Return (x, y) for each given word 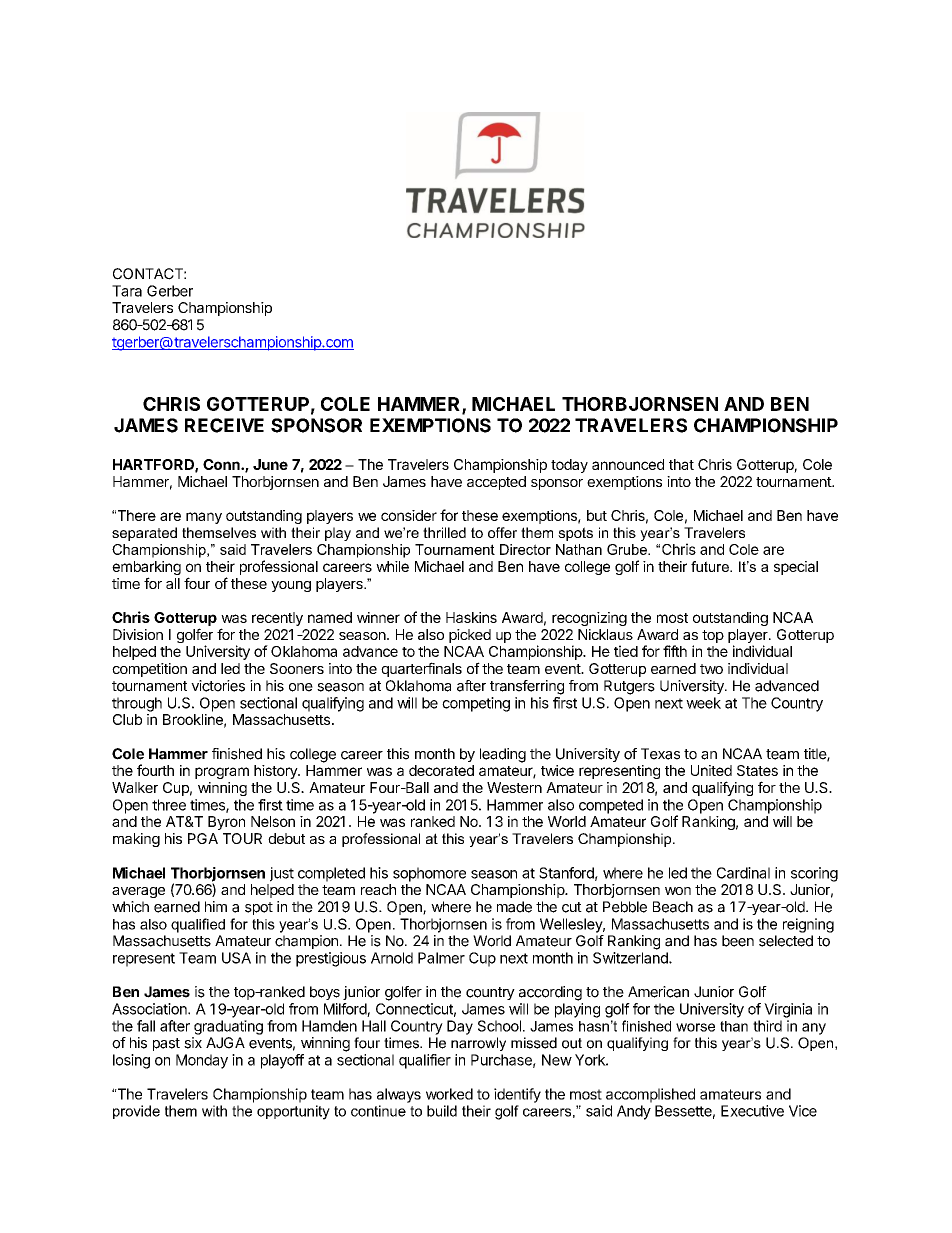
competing (476, 704)
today (569, 466)
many (204, 518)
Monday (202, 1061)
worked (449, 1094)
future (711, 566)
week (703, 703)
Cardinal (743, 873)
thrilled (444, 532)
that (681, 464)
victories (218, 686)
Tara (127, 291)
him (216, 906)
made (514, 907)
